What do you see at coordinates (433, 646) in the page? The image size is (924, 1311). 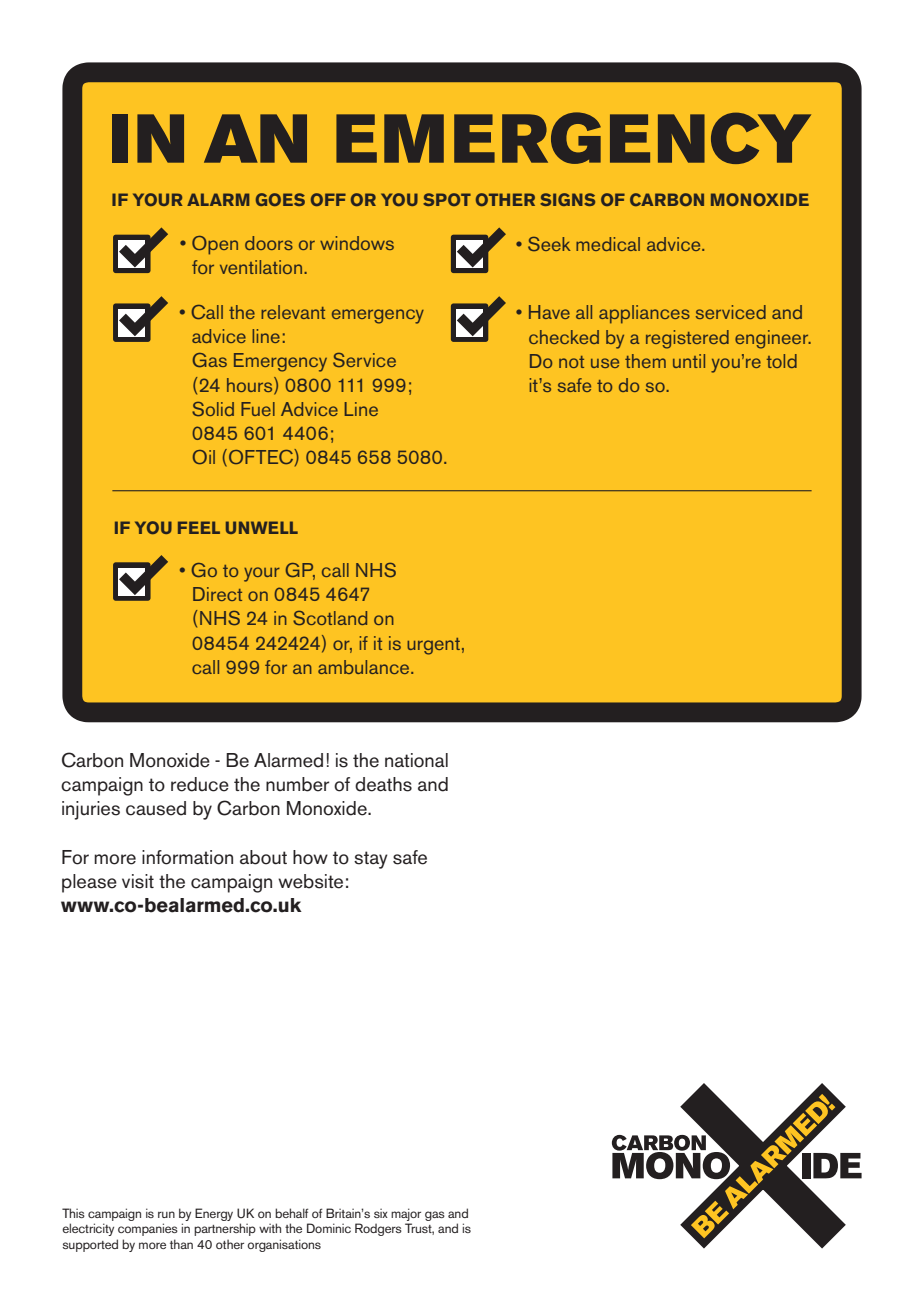 I see `urgent` at bounding box center [433, 646].
